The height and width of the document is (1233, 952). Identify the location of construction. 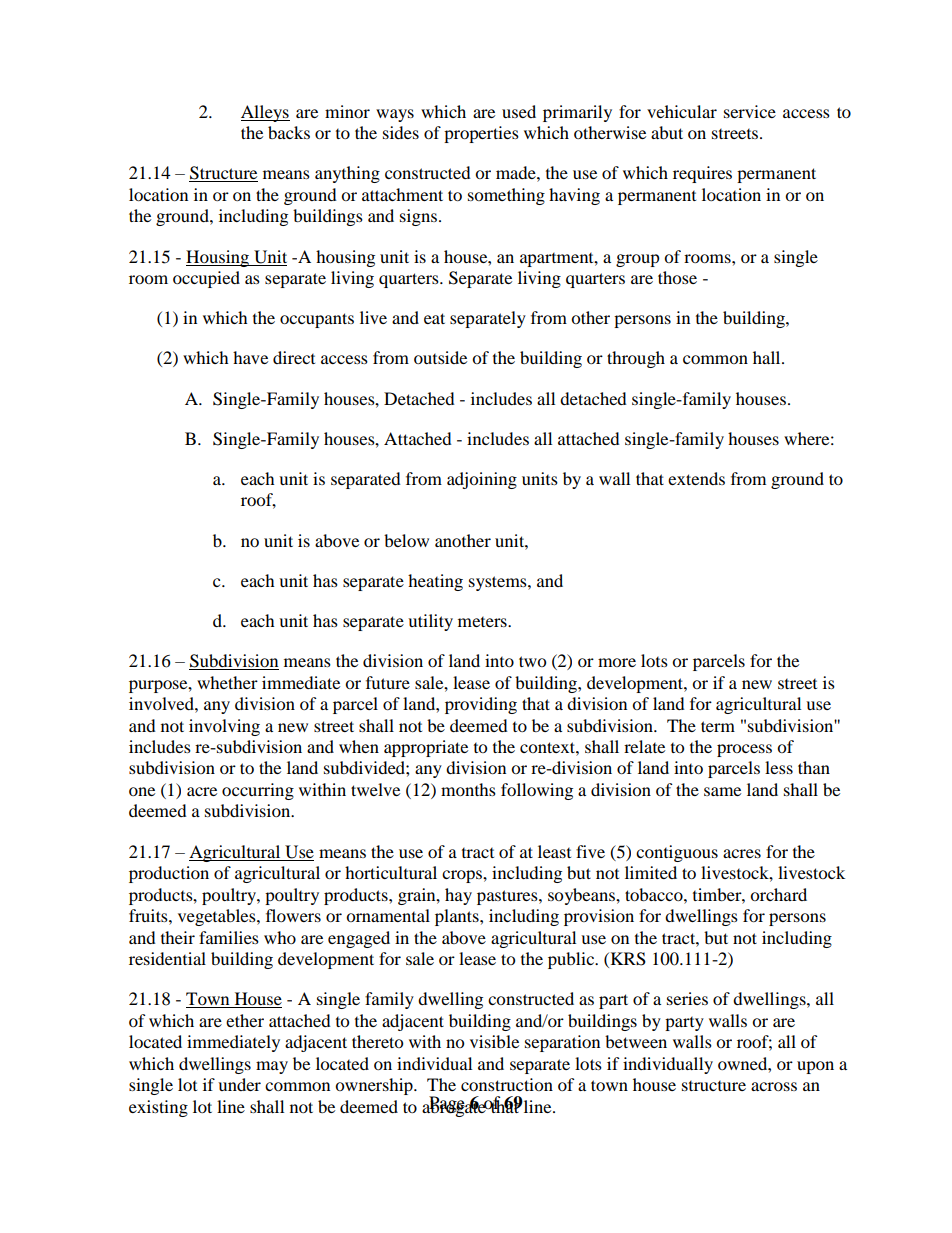
(507, 1084).
